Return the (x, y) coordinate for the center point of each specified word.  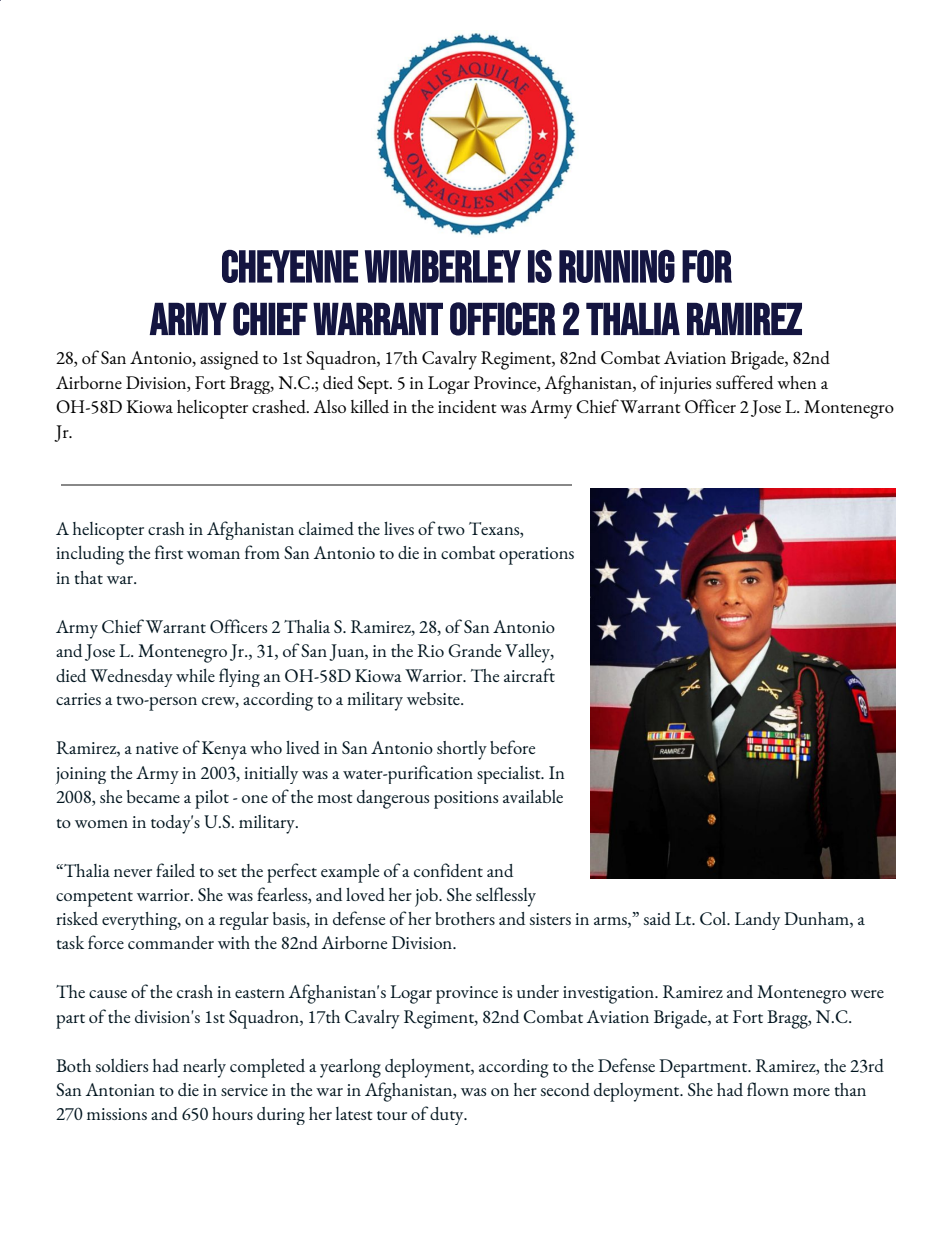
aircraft (529, 675)
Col (714, 918)
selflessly (506, 897)
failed (175, 870)
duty (448, 1116)
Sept (374, 385)
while (195, 675)
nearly (204, 1068)
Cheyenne (290, 266)
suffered (744, 382)
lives (399, 528)
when (797, 382)
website (434, 698)
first (169, 552)
